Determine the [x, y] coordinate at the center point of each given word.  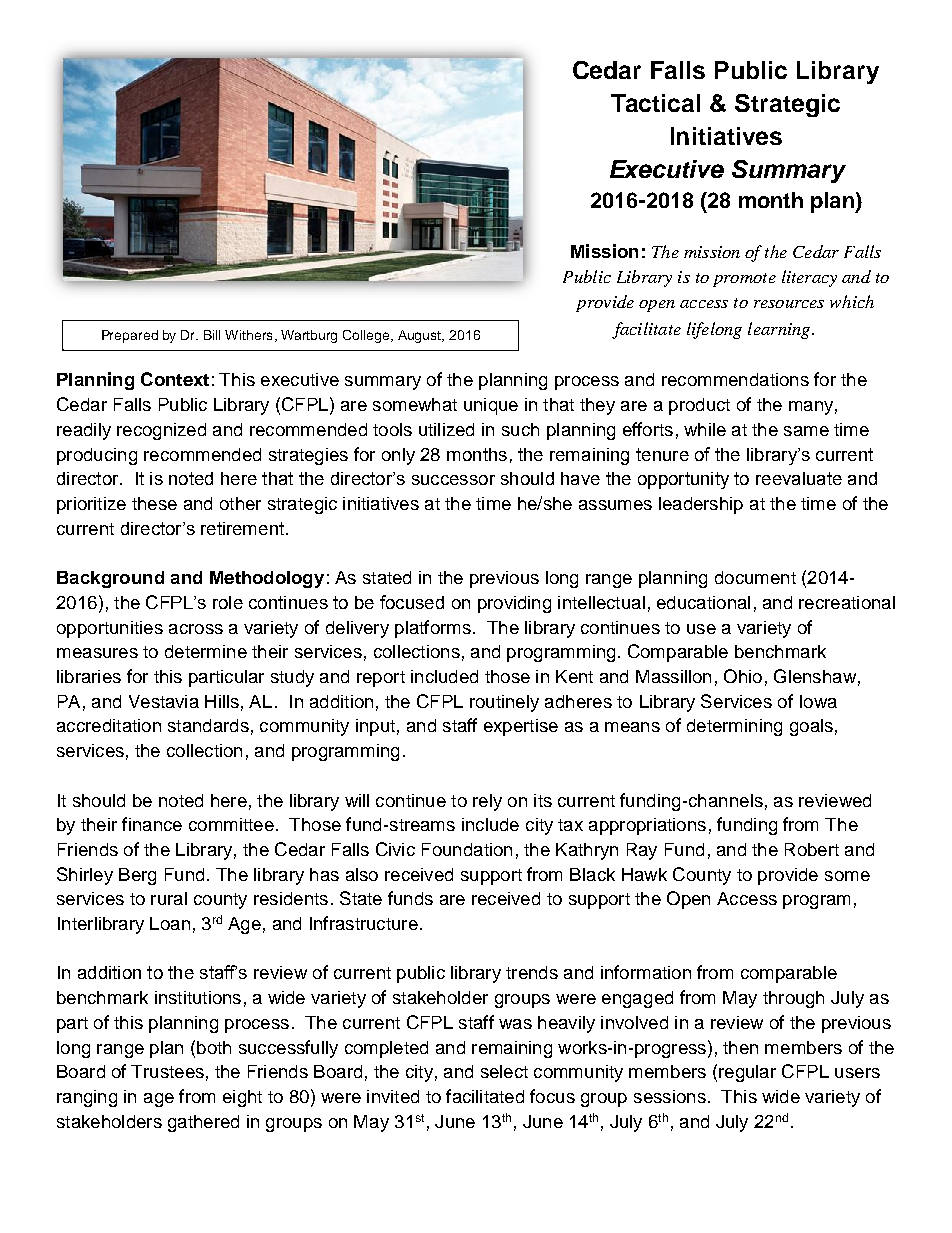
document [755, 577]
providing [514, 604]
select [504, 1071]
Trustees [167, 1071]
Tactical [655, 103]
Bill [212, 335]
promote [744, 280]
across [196, 629]
